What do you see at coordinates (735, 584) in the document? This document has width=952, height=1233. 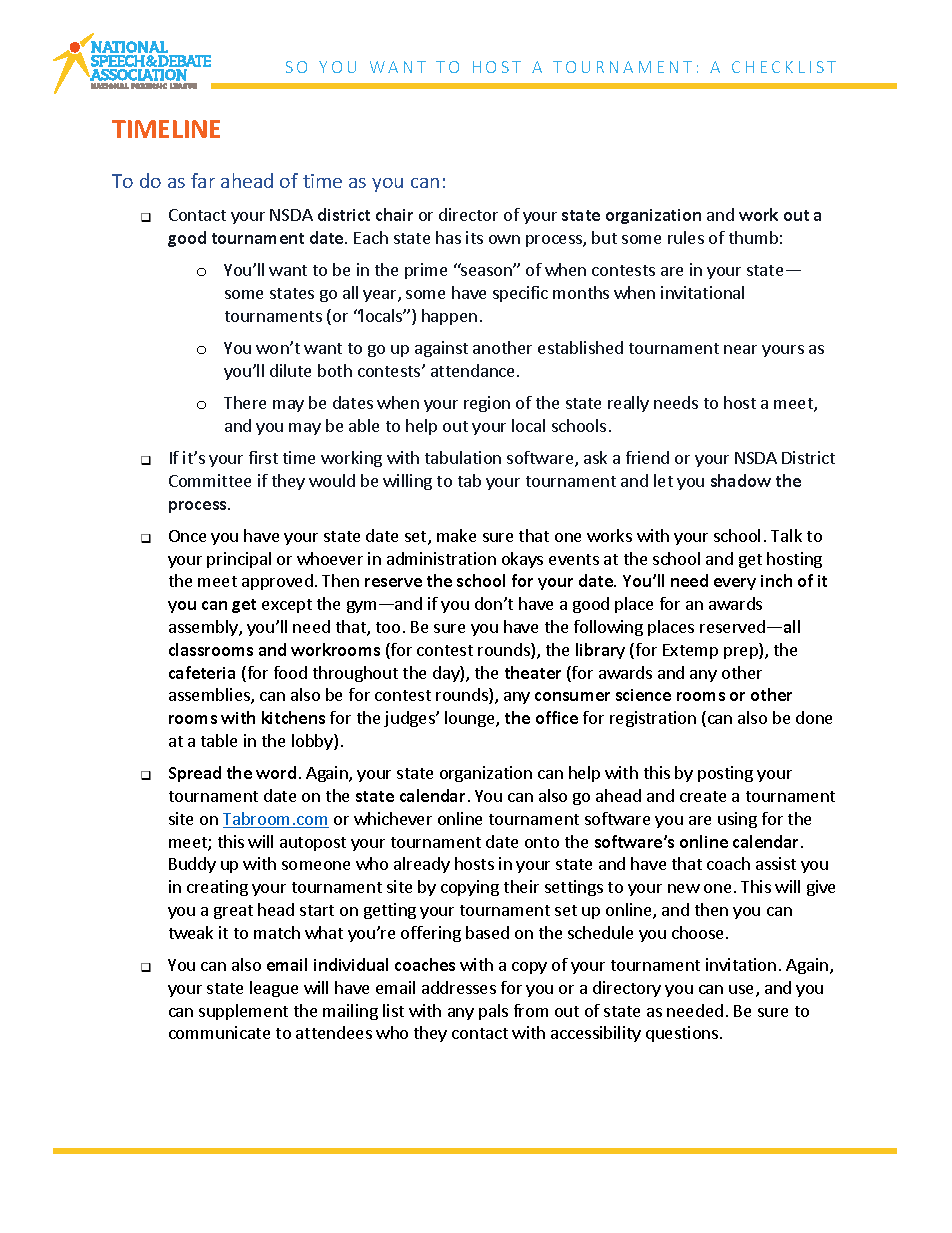 I see `every` at bounding box center [735, 584].
